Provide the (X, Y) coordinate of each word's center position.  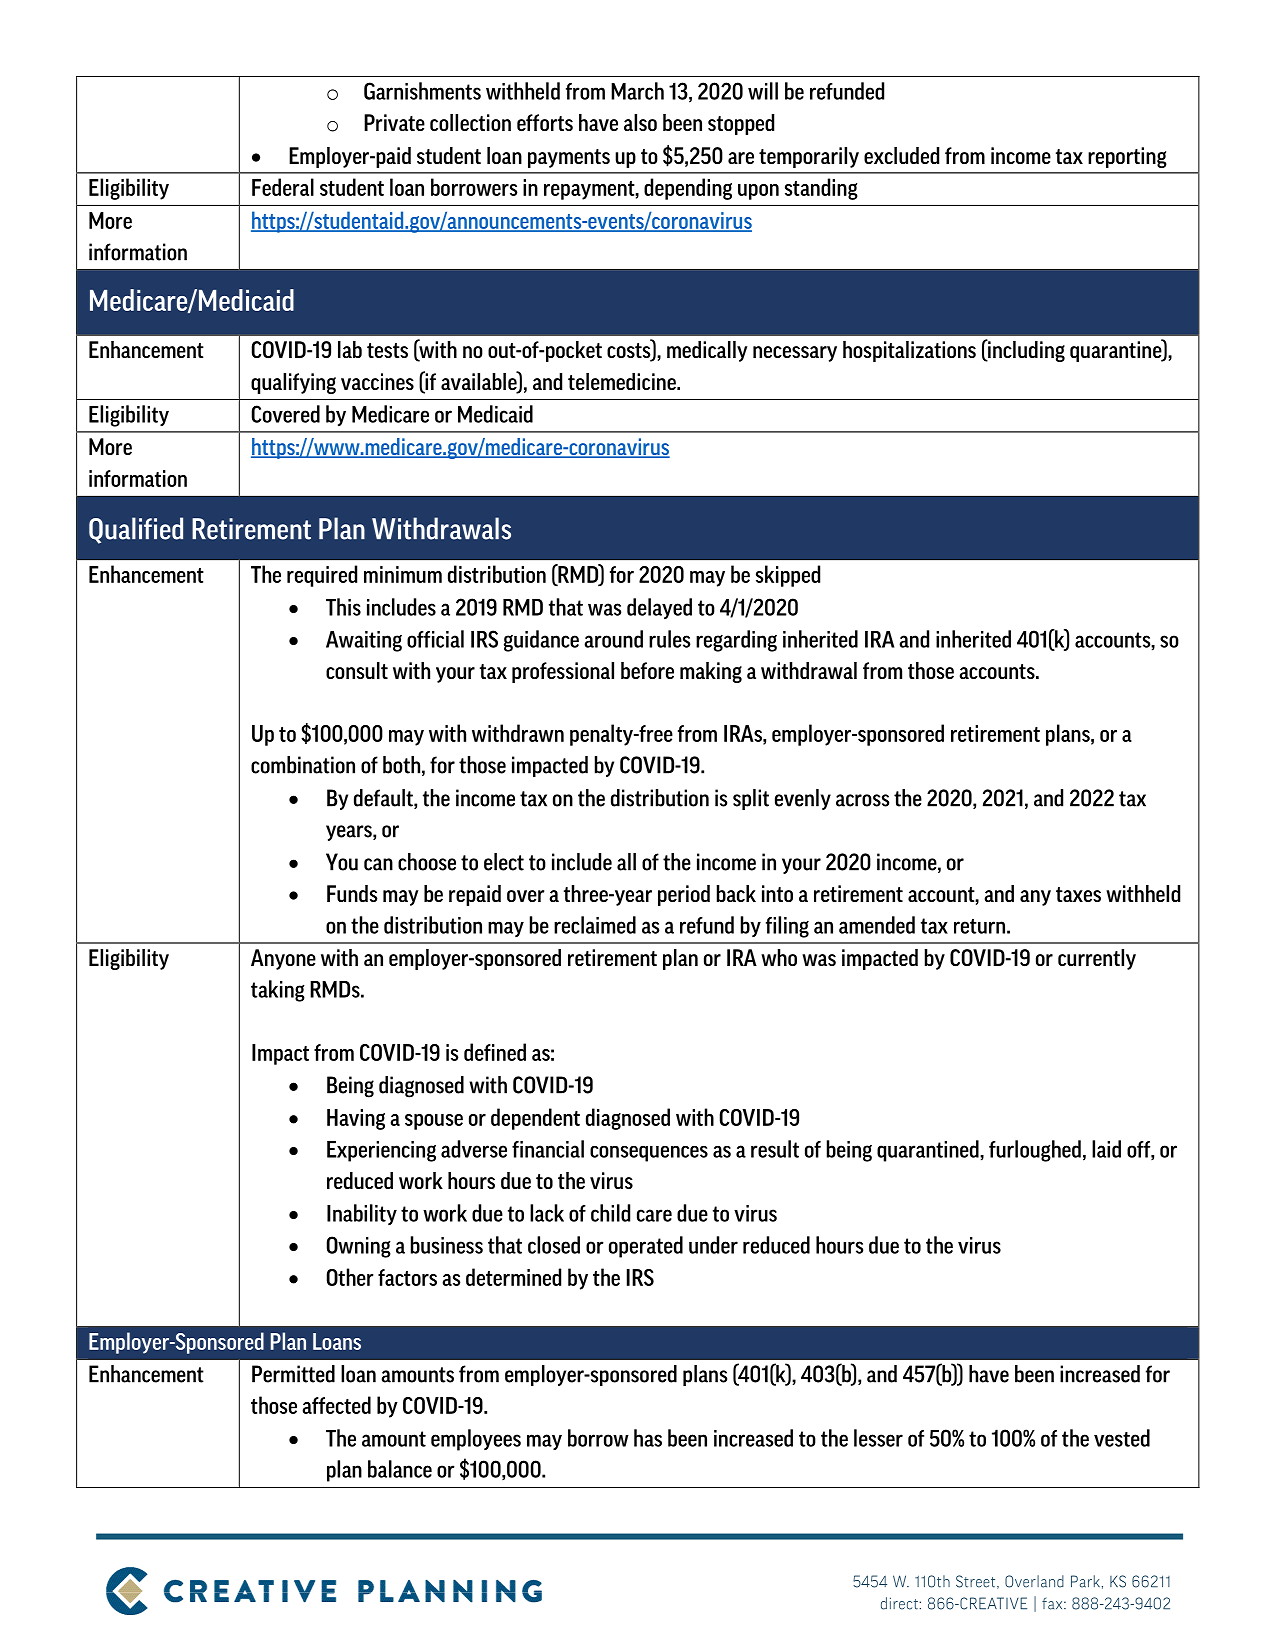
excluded (901, 155)
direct (899, 1603)
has (648, 1438)
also (640, 122)
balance (400, 1469)
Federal (283, 187)
